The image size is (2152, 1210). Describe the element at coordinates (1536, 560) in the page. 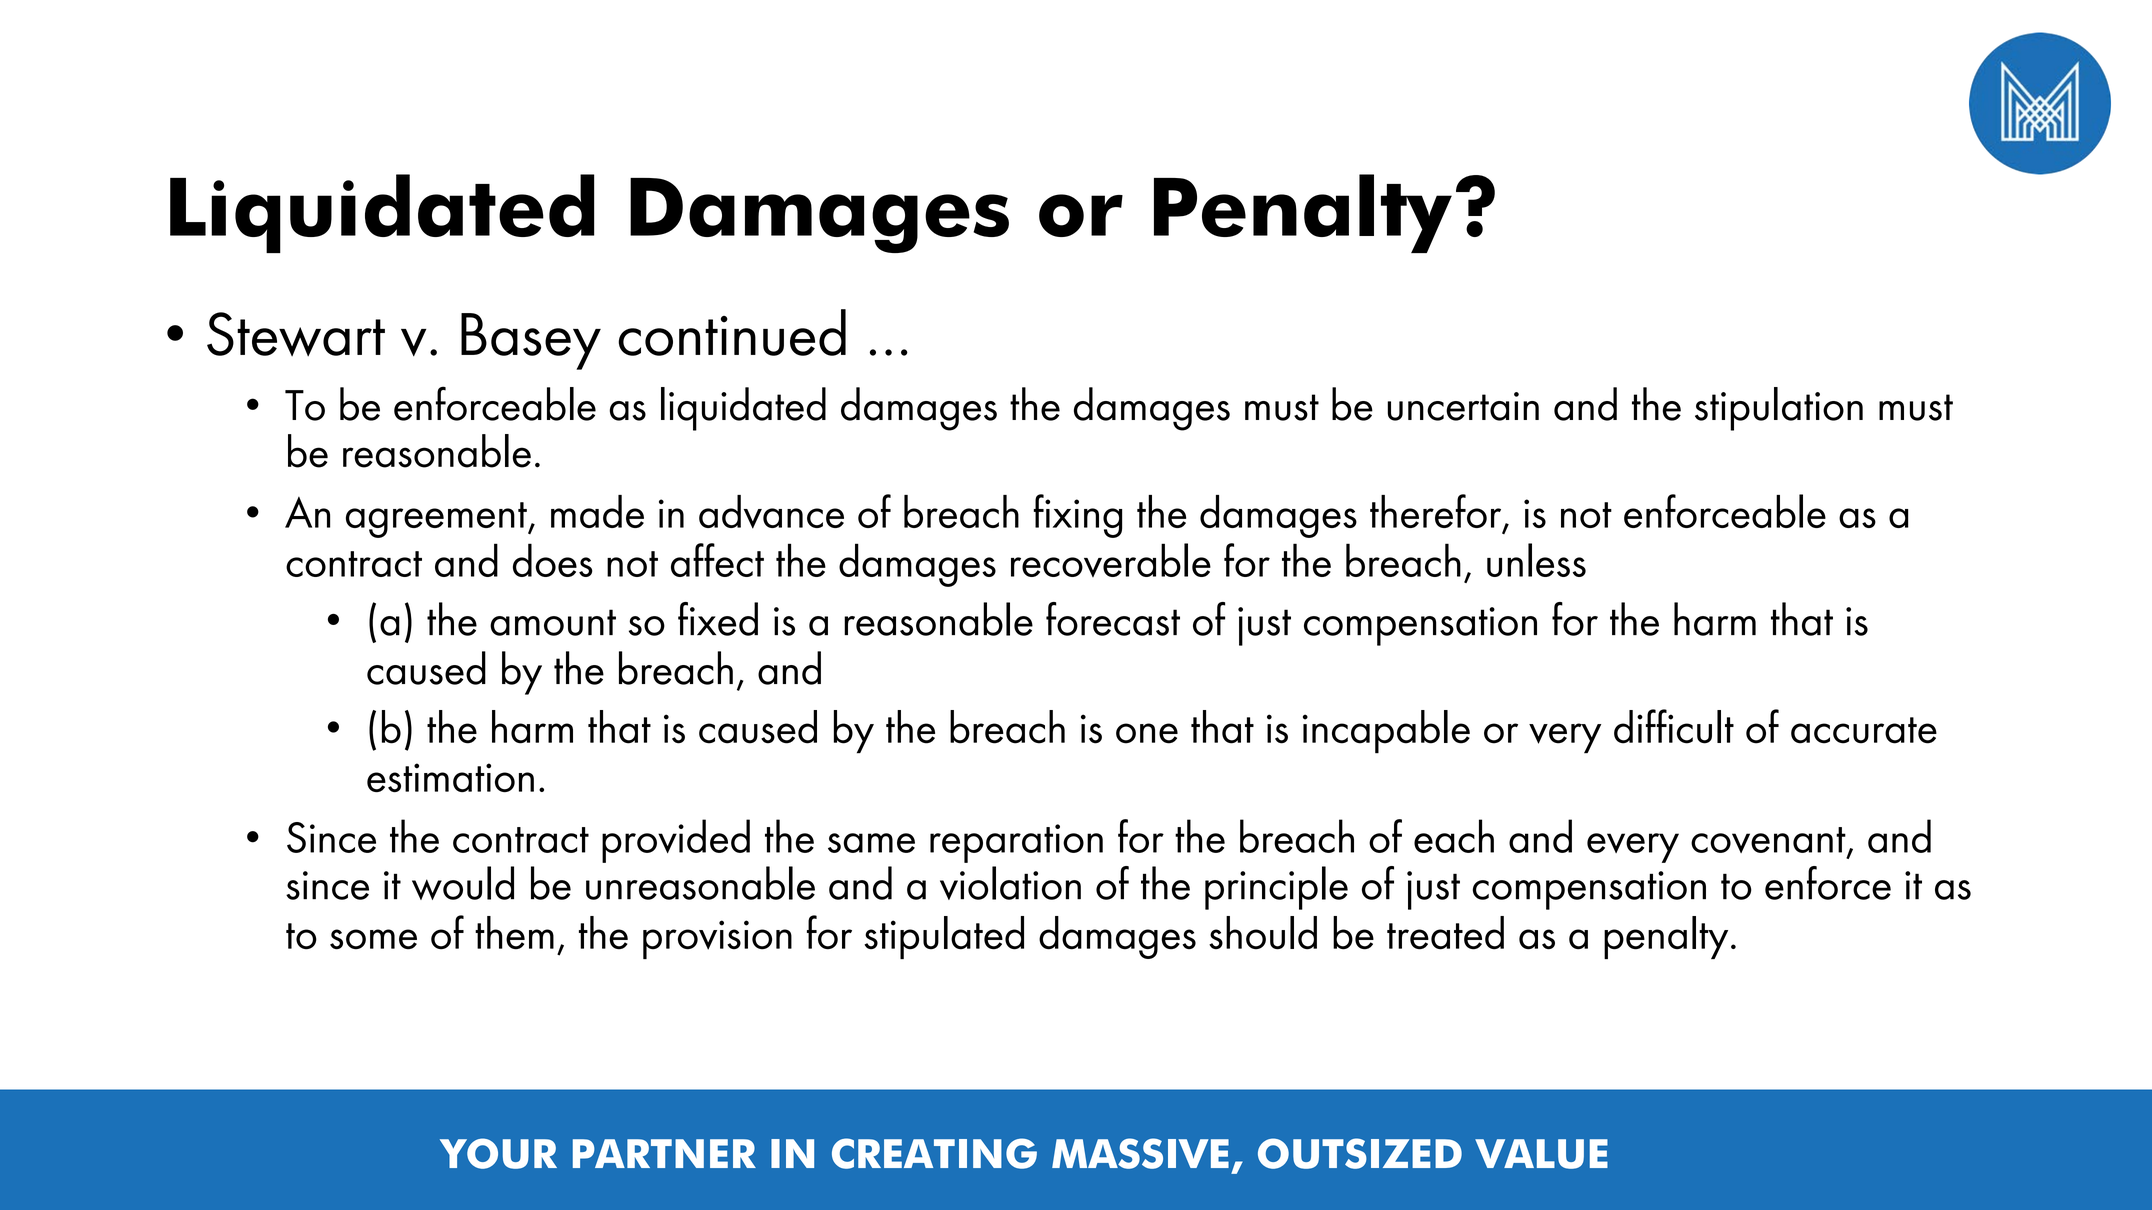

I see `unless` at that location.
